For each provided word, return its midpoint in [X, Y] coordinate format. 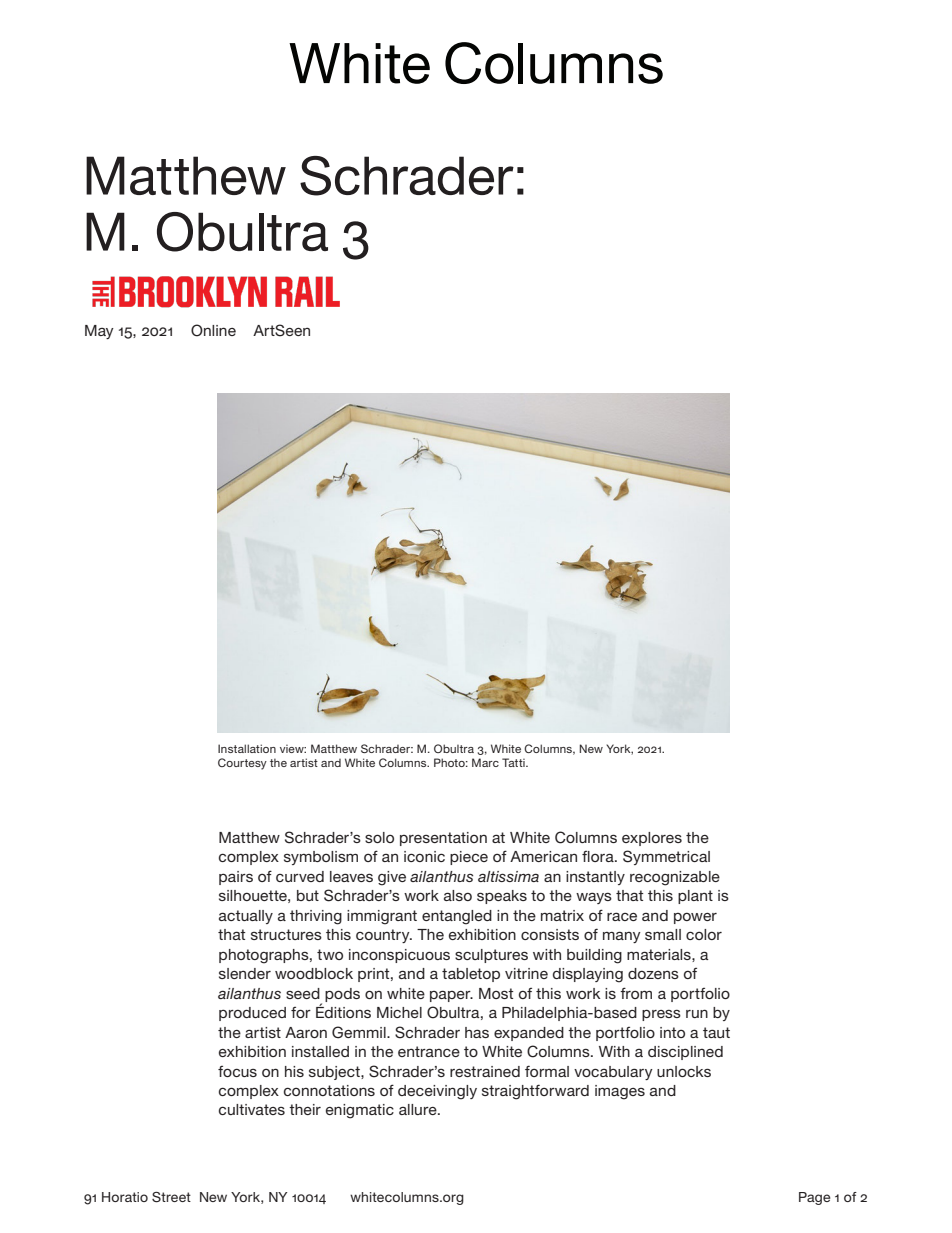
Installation [247, 748]
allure [419, 1109]
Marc [485, 762]
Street [171, 1197]
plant [695, 897]
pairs [236, 878]
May [99, 332]
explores [652, 839]
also [458, 895]
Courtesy [242, 764]
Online [213, 330]
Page [814, 1198]
